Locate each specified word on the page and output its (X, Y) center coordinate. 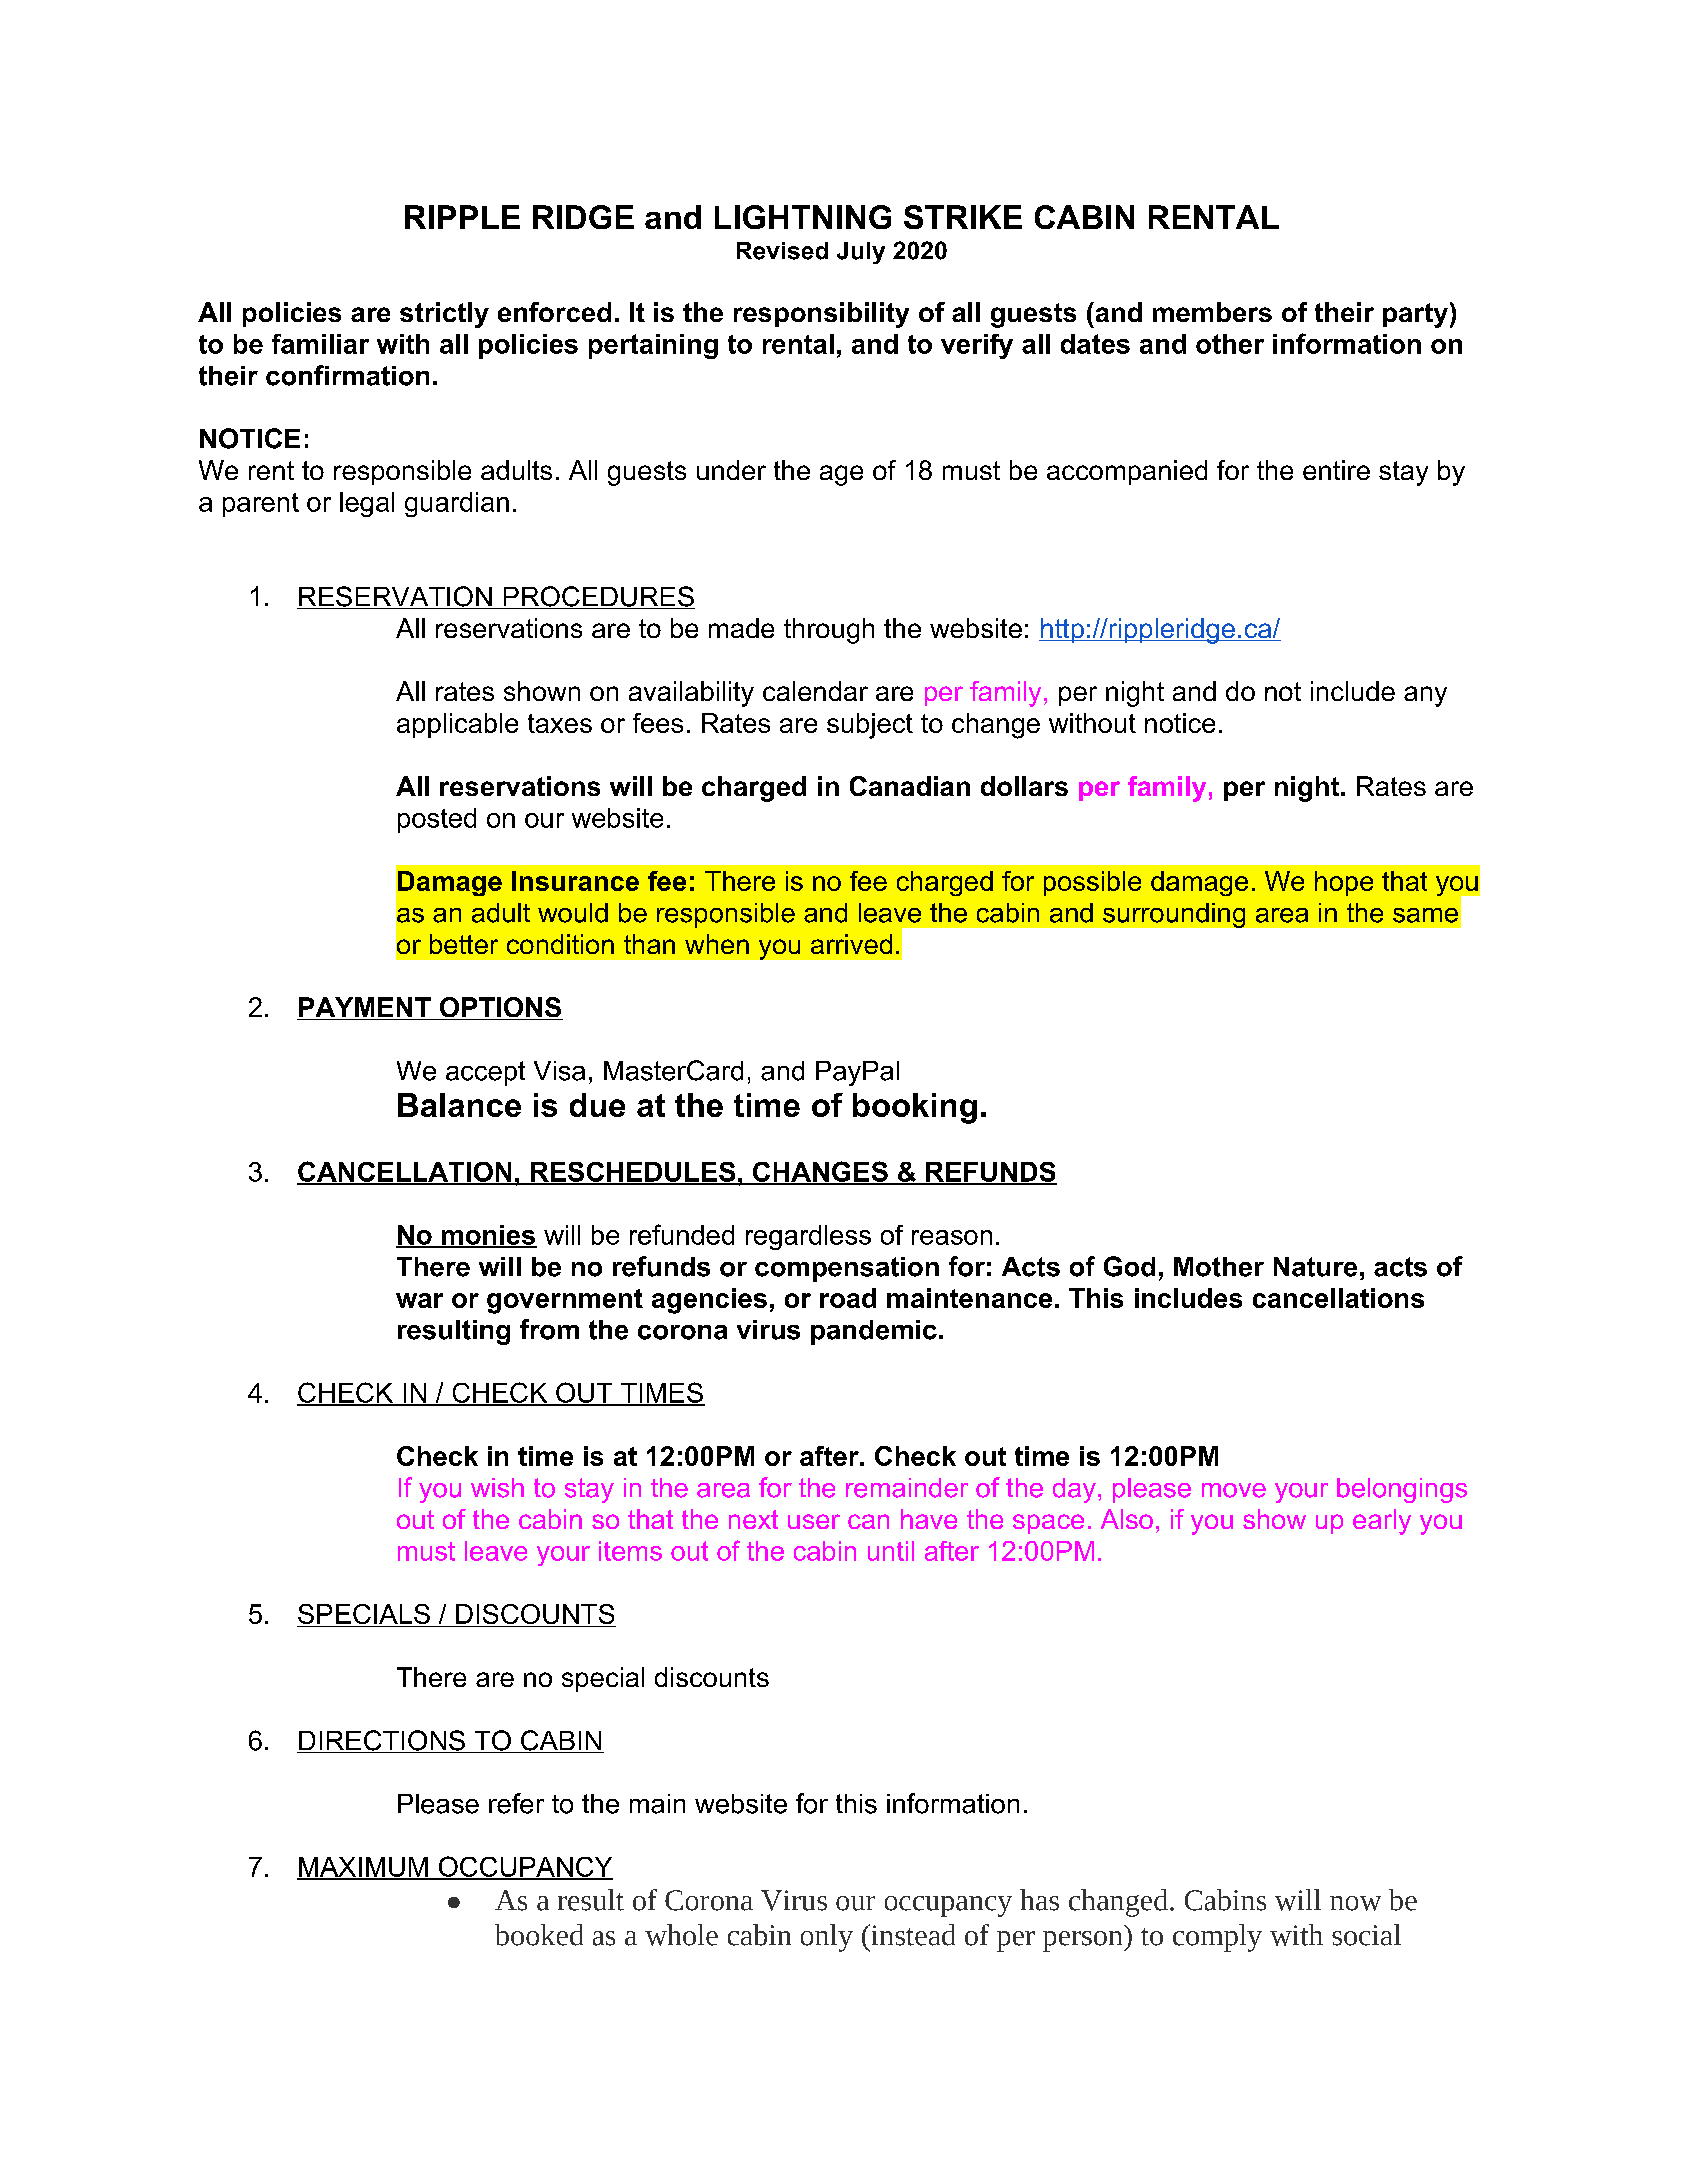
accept (485, 1073)
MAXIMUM (363, 1868)
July (861, 253)
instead (912, 1935)
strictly (444, 315)
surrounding (1174, 915)
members (1212, 312)
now (1355, 1903)
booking (915, 1108)
